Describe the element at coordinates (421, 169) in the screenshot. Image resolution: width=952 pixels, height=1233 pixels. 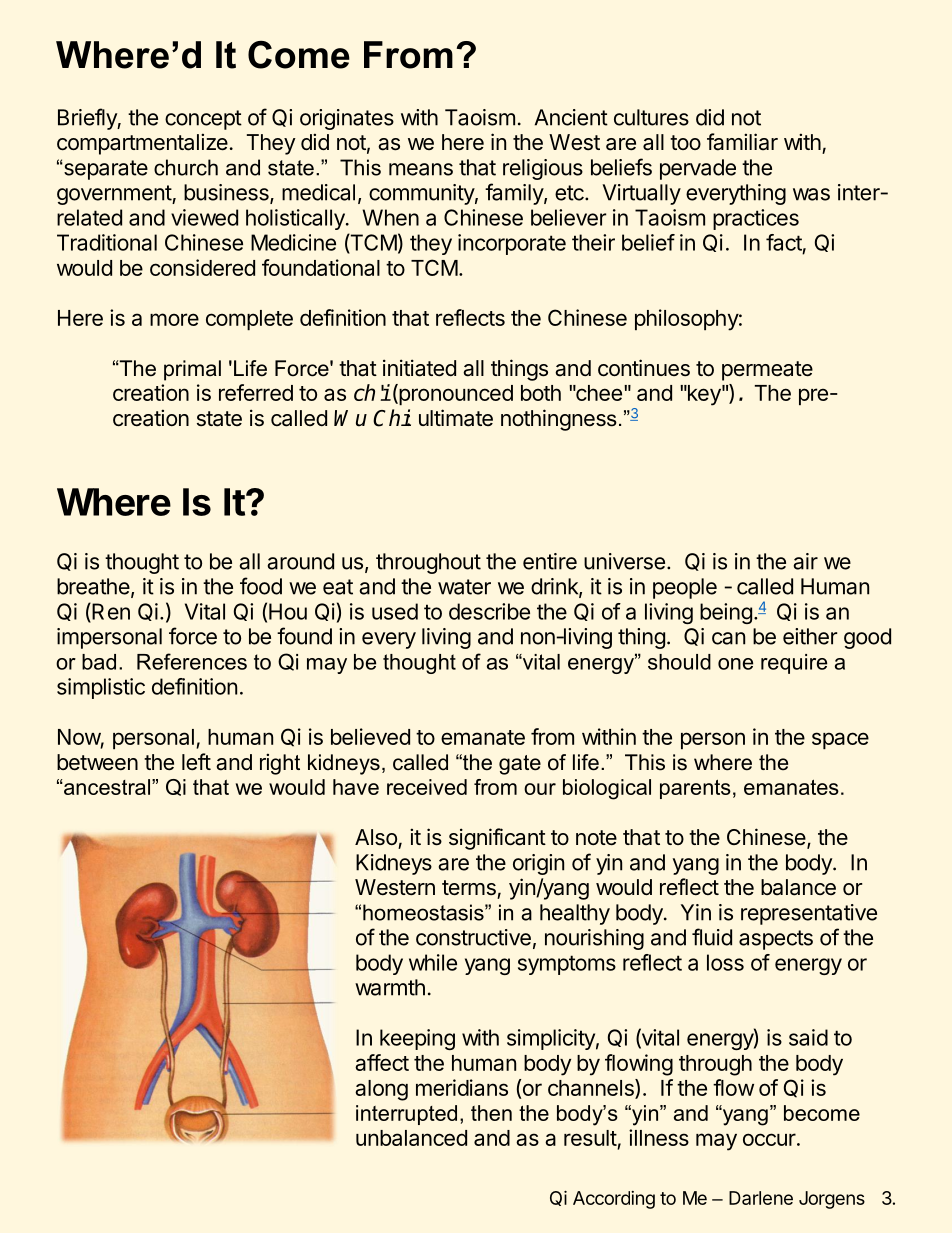
I see `means` at that location.
